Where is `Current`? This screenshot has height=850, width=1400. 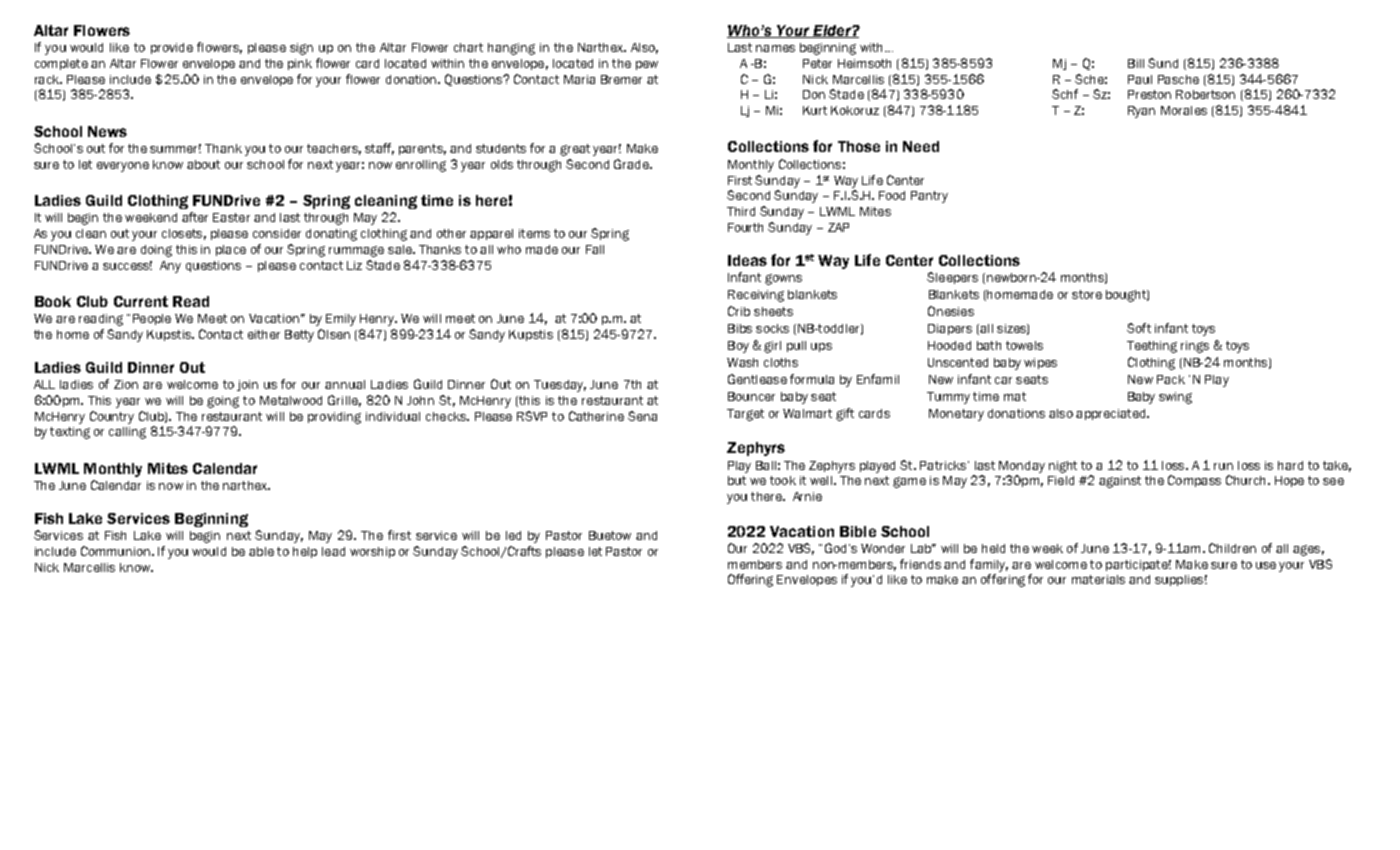
Current is located at coordinates (141, 301).
